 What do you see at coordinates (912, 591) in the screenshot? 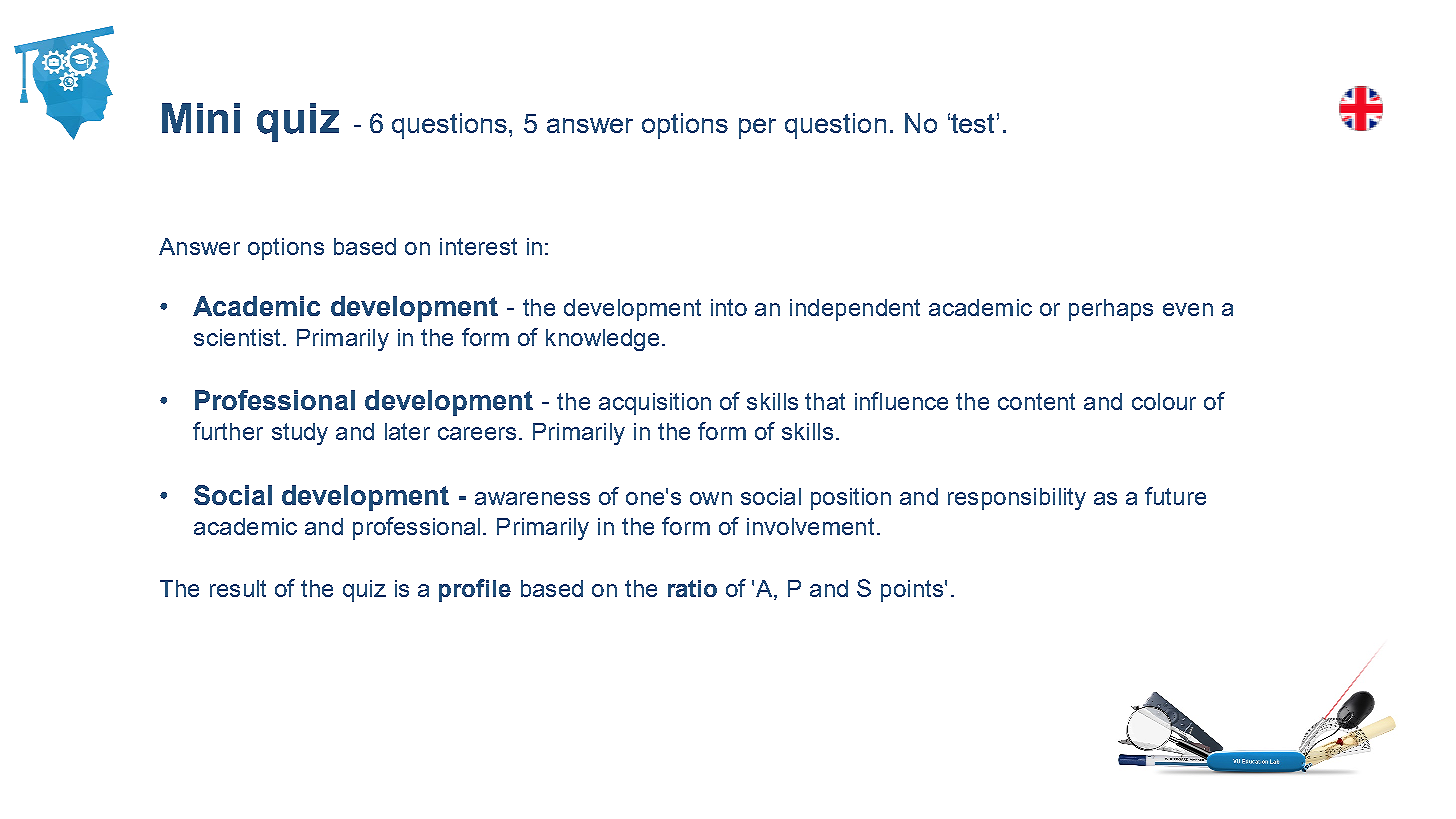
I see `points` at bounding box center [912, 591].
